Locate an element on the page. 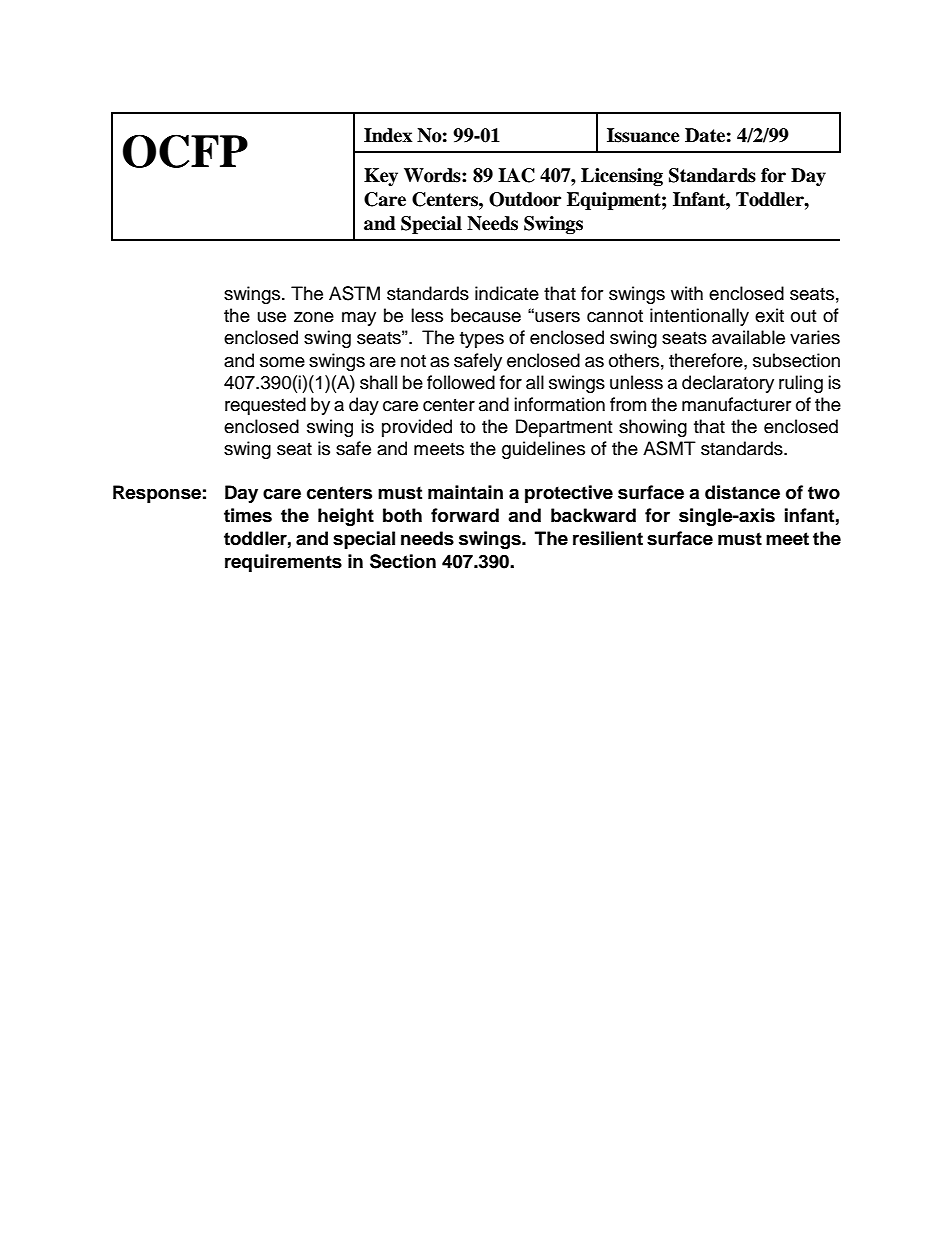  Date is located at coordinates (705, 135).
